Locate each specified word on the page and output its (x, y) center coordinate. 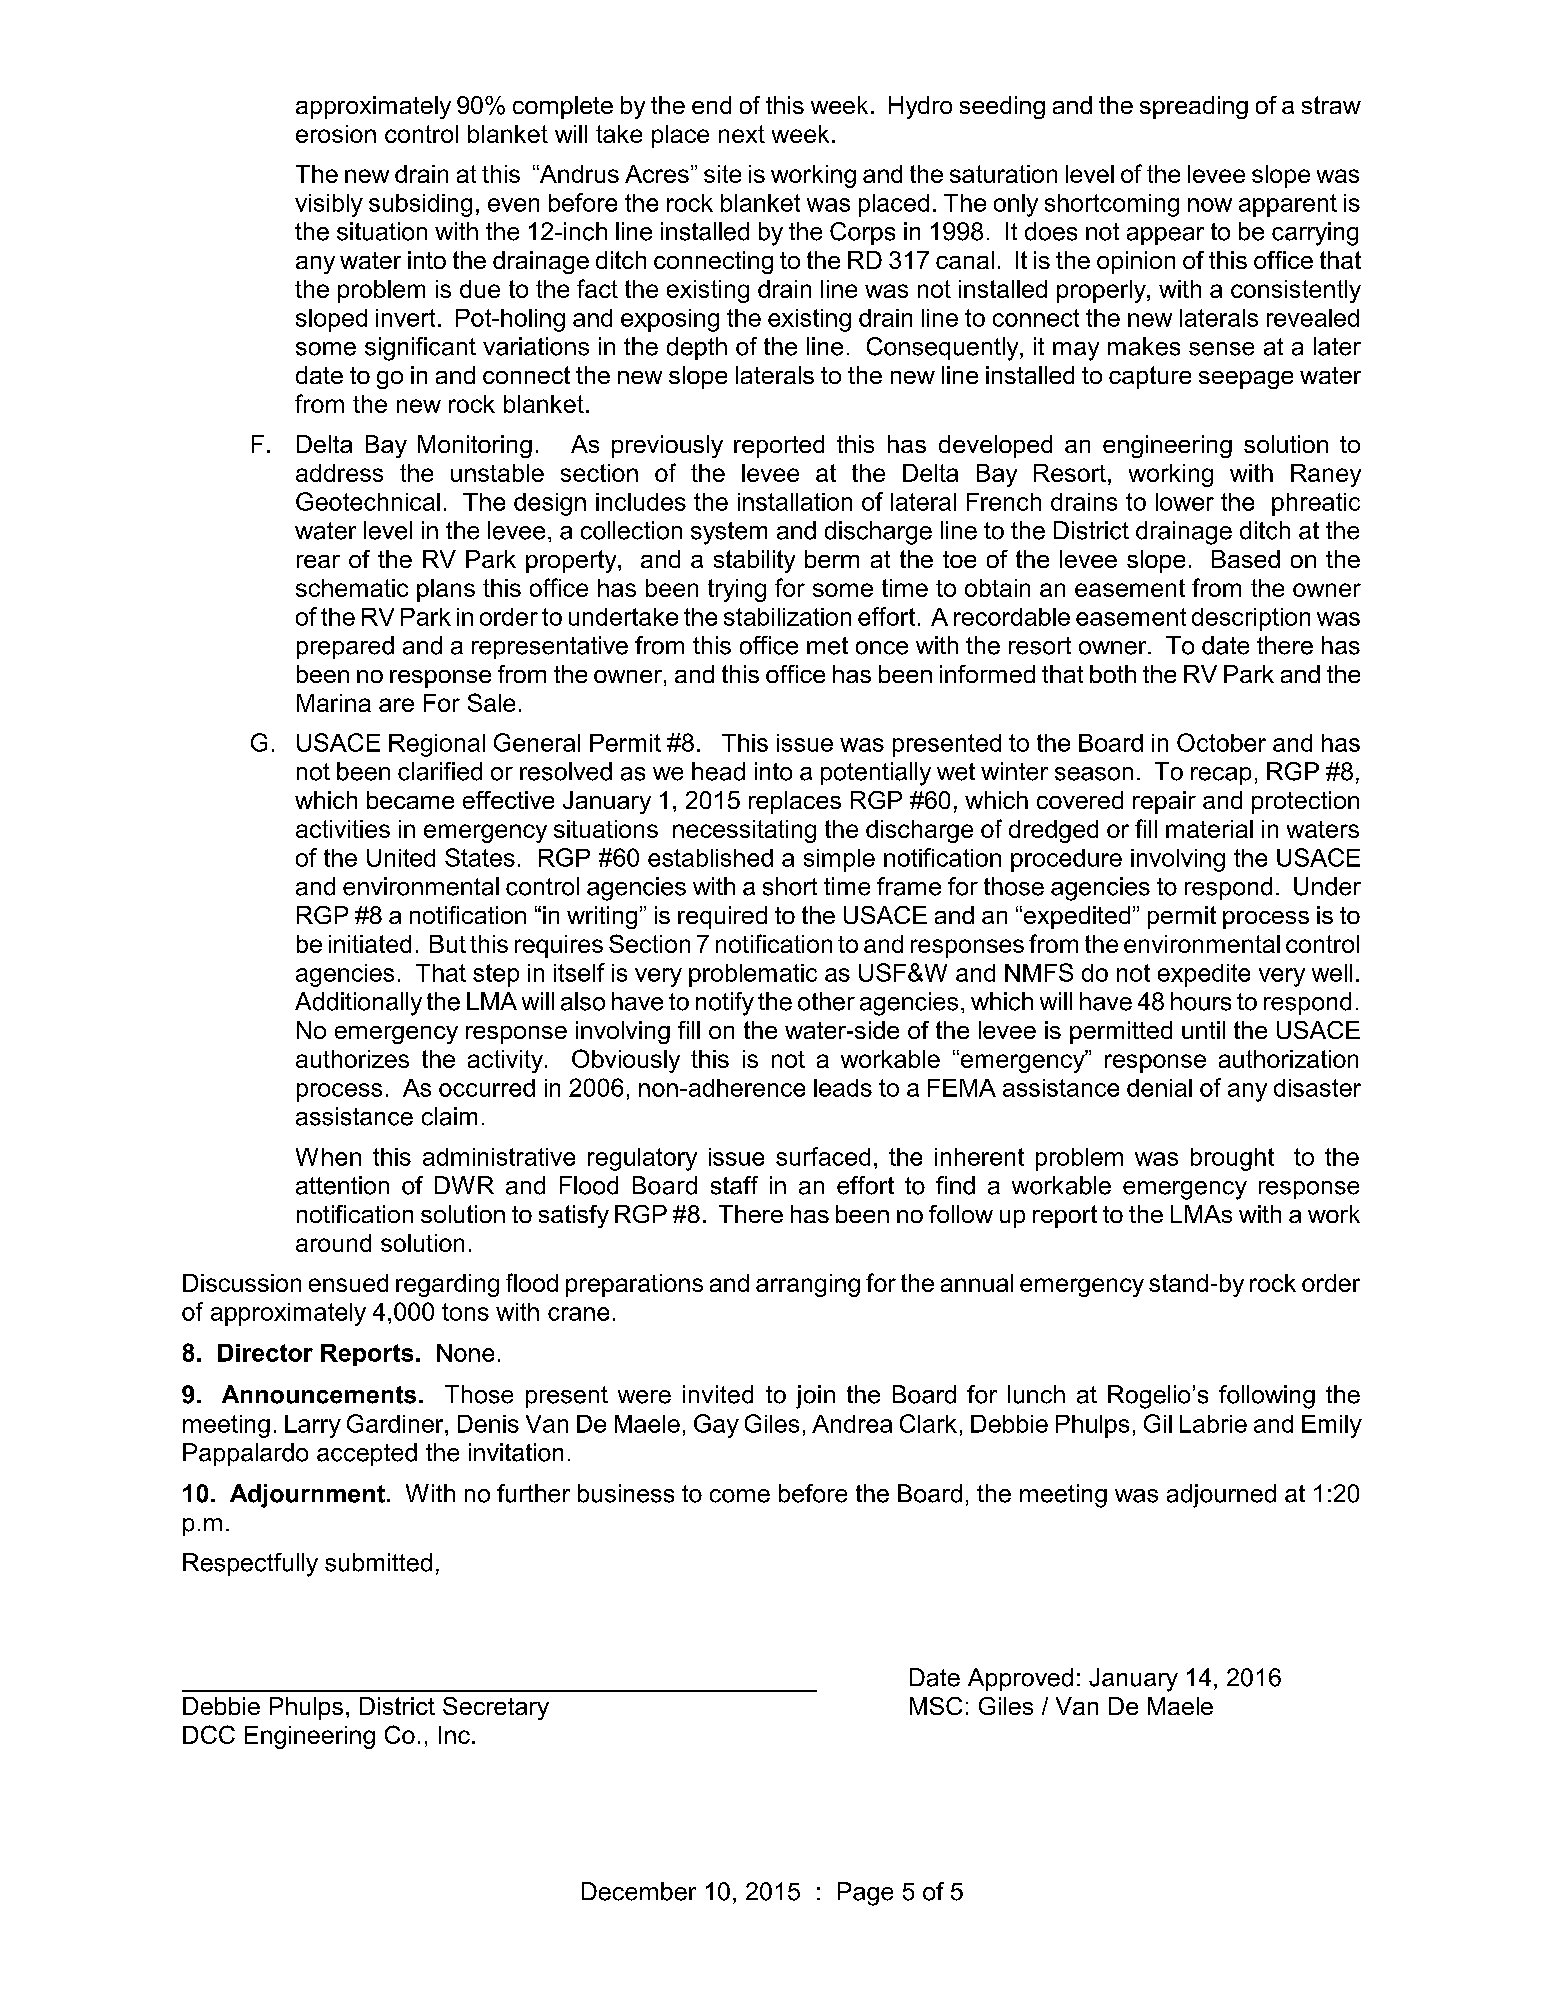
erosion (336, 134)
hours (1201, 1001)
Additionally (358, 1004)
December (639, 1891)
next (742, 134)
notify (725, 1004)
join (815, 1397)
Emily (1332, 1426)
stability (754, 561)
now (1210, 205)
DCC (209, 1734)
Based (1246, 559)
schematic (352, 588)
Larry (313, 1426)
